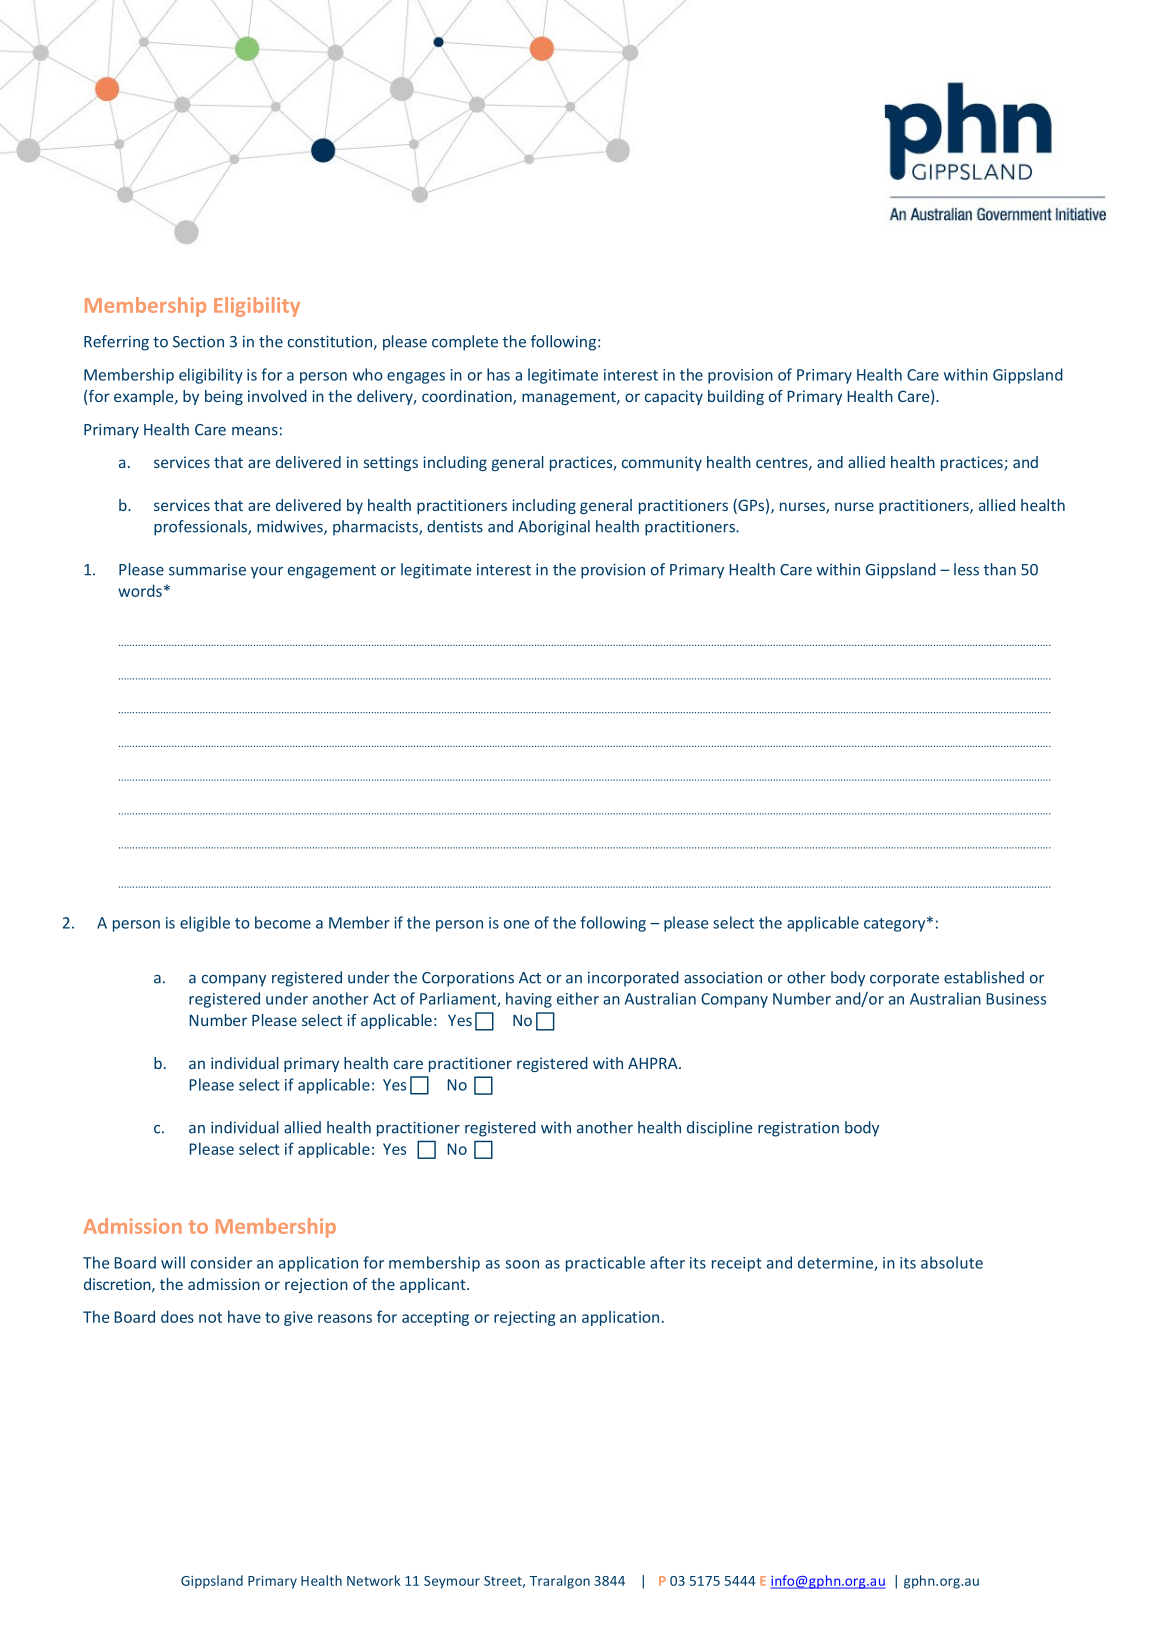 This screenshot has width=1161, height=1640. I want to click on building, so click(736, 397).
